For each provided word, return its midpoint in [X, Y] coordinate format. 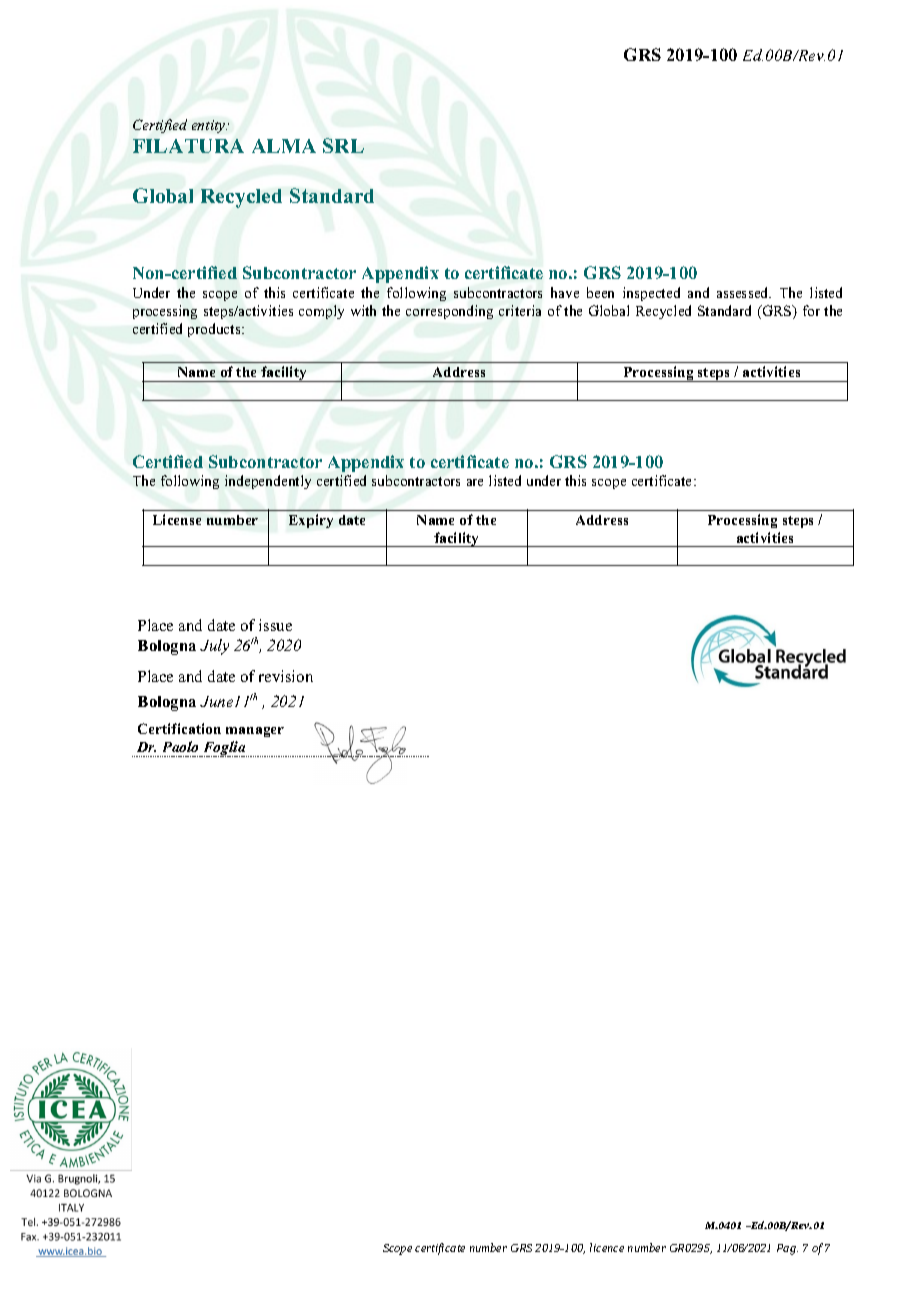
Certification [179, 728]
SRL [343, 145]
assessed [744, 292]
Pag [787, 1249]
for [811, 310]
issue [275, 625]
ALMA [284, 146]
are [475, 482]
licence [607, 1247]
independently [268, 482]
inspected [651, 294]
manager [255, 732]
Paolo [180, 746]
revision [286, 676]
